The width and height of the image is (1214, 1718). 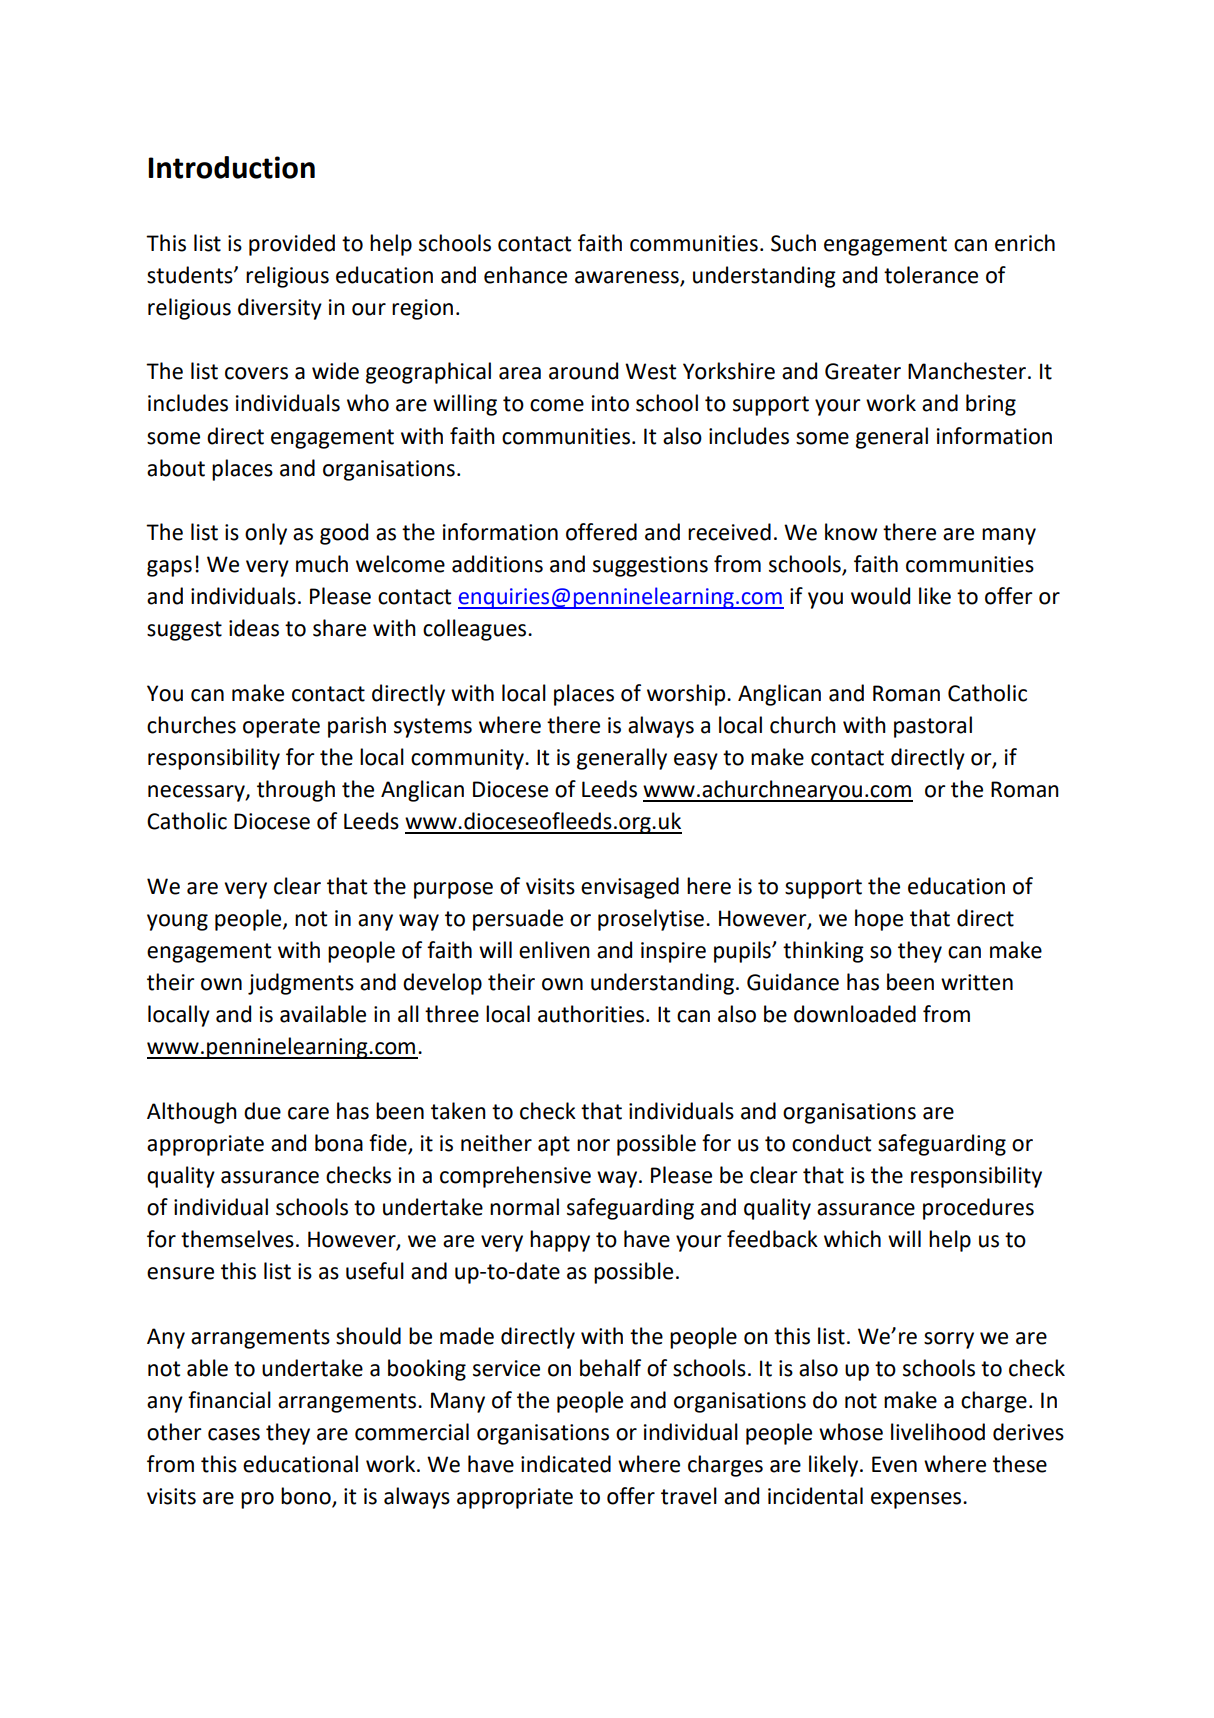 I want to click on due, so click(x=262, y=1111).
